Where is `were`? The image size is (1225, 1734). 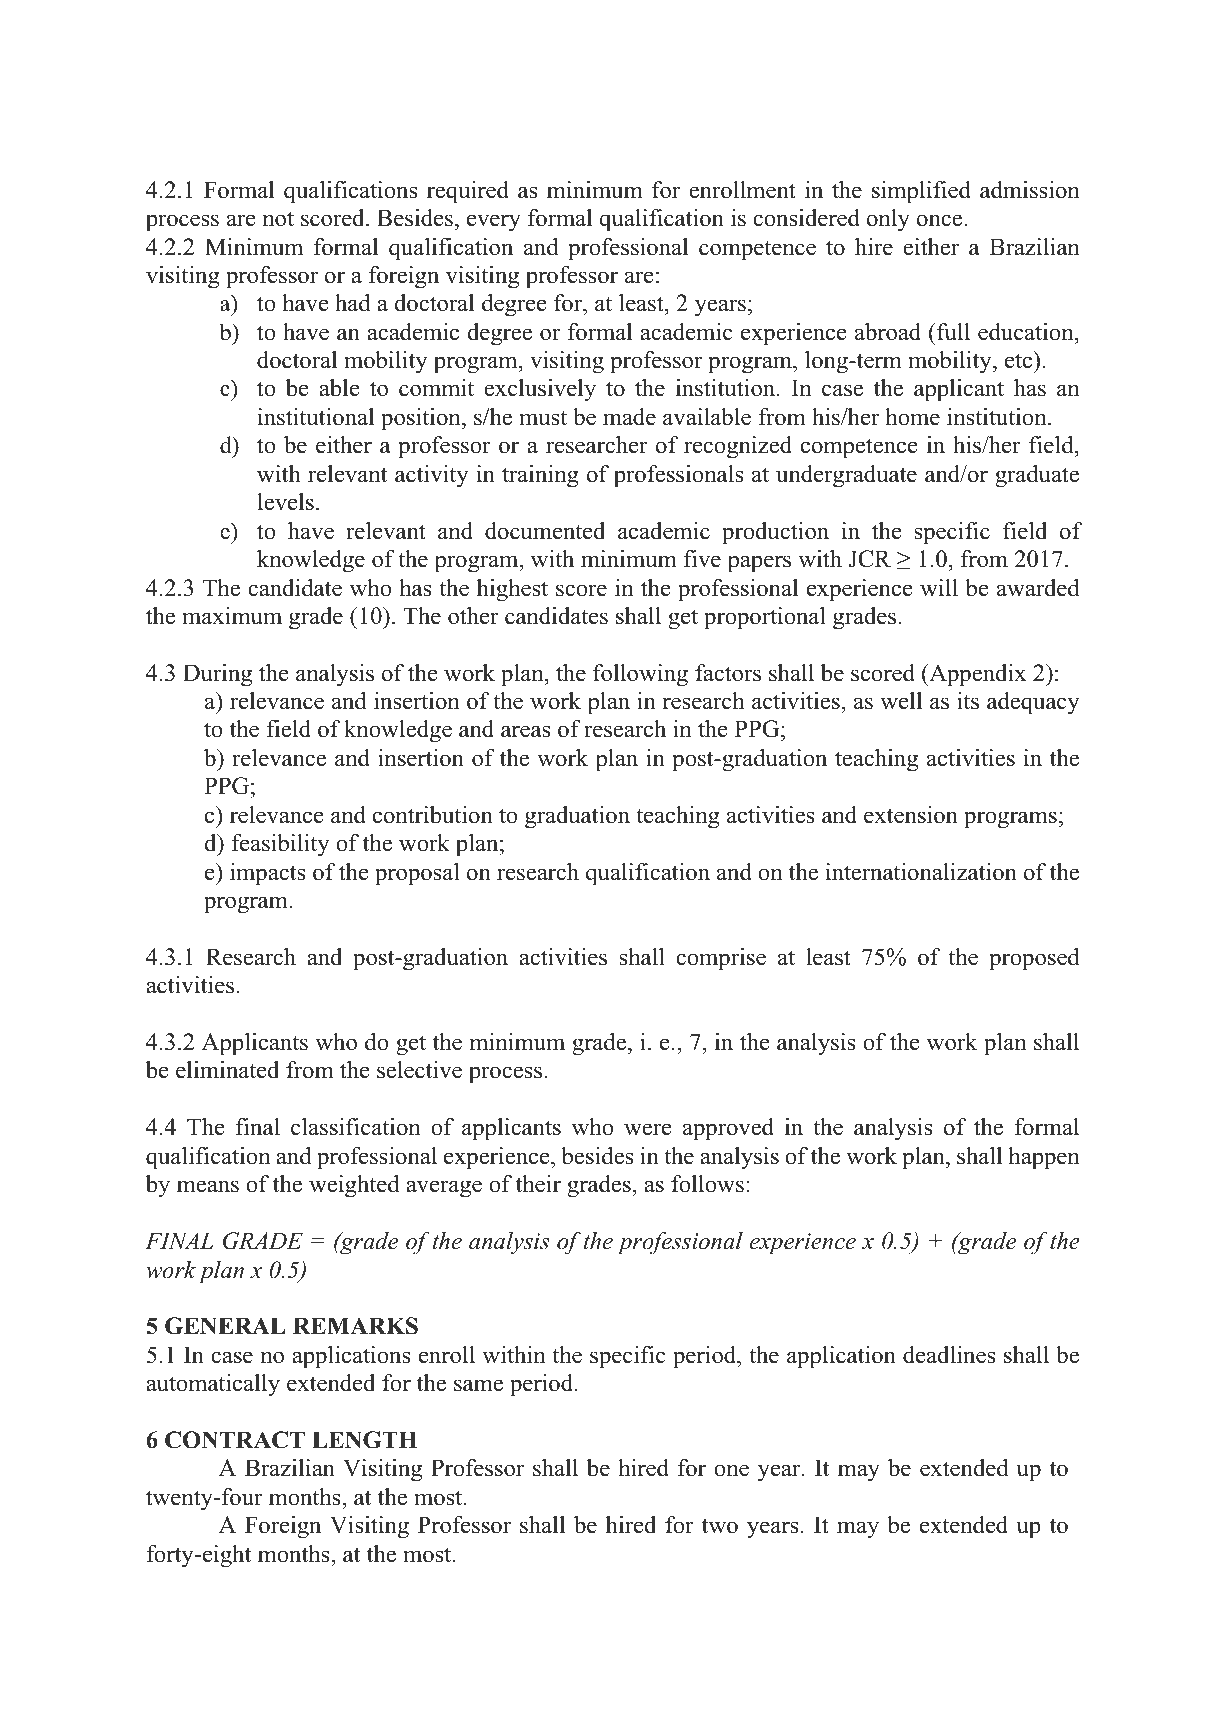 were is located at coordinates (648, 1129).
